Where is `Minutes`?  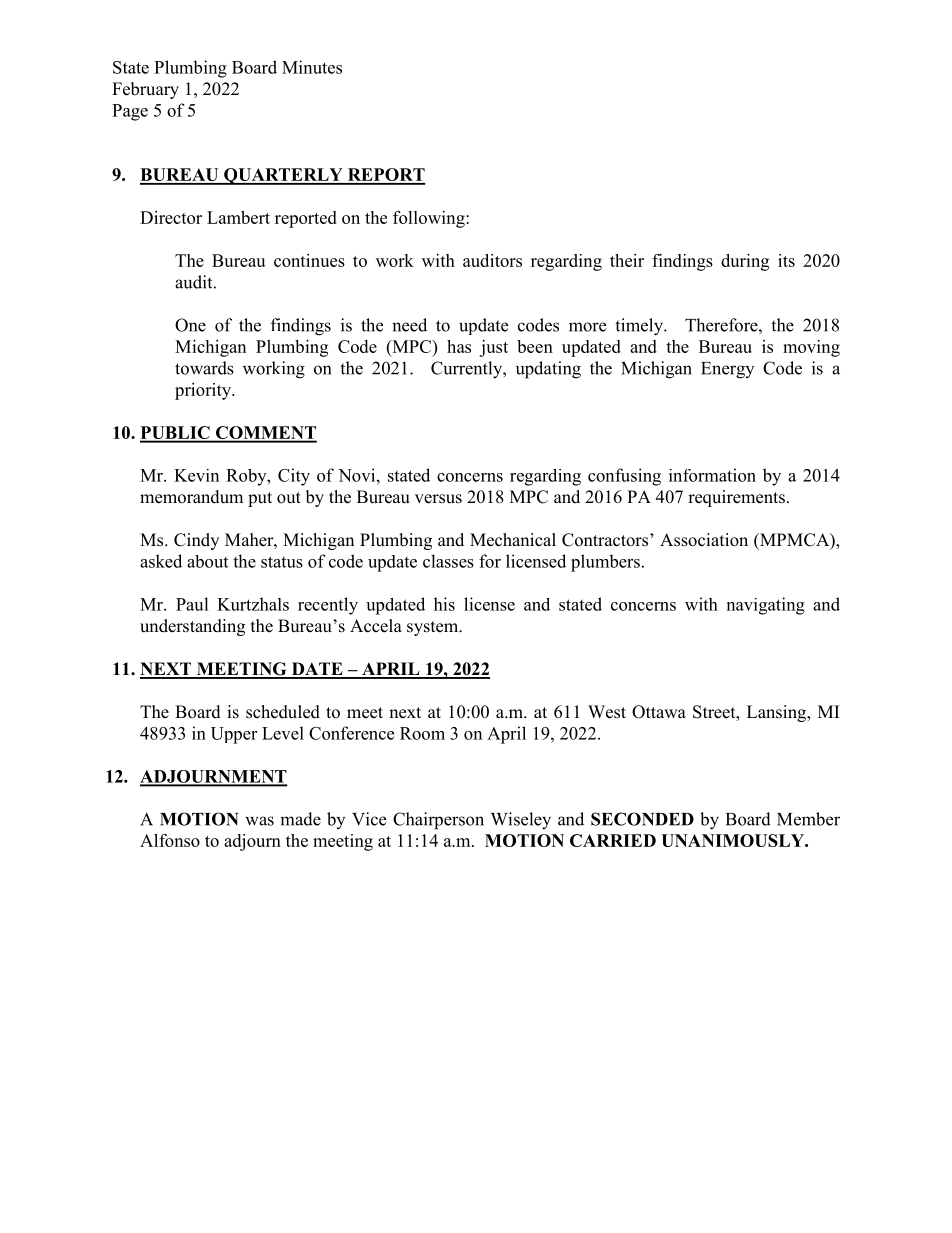 Minutes is located at coordinates (312, 67).
